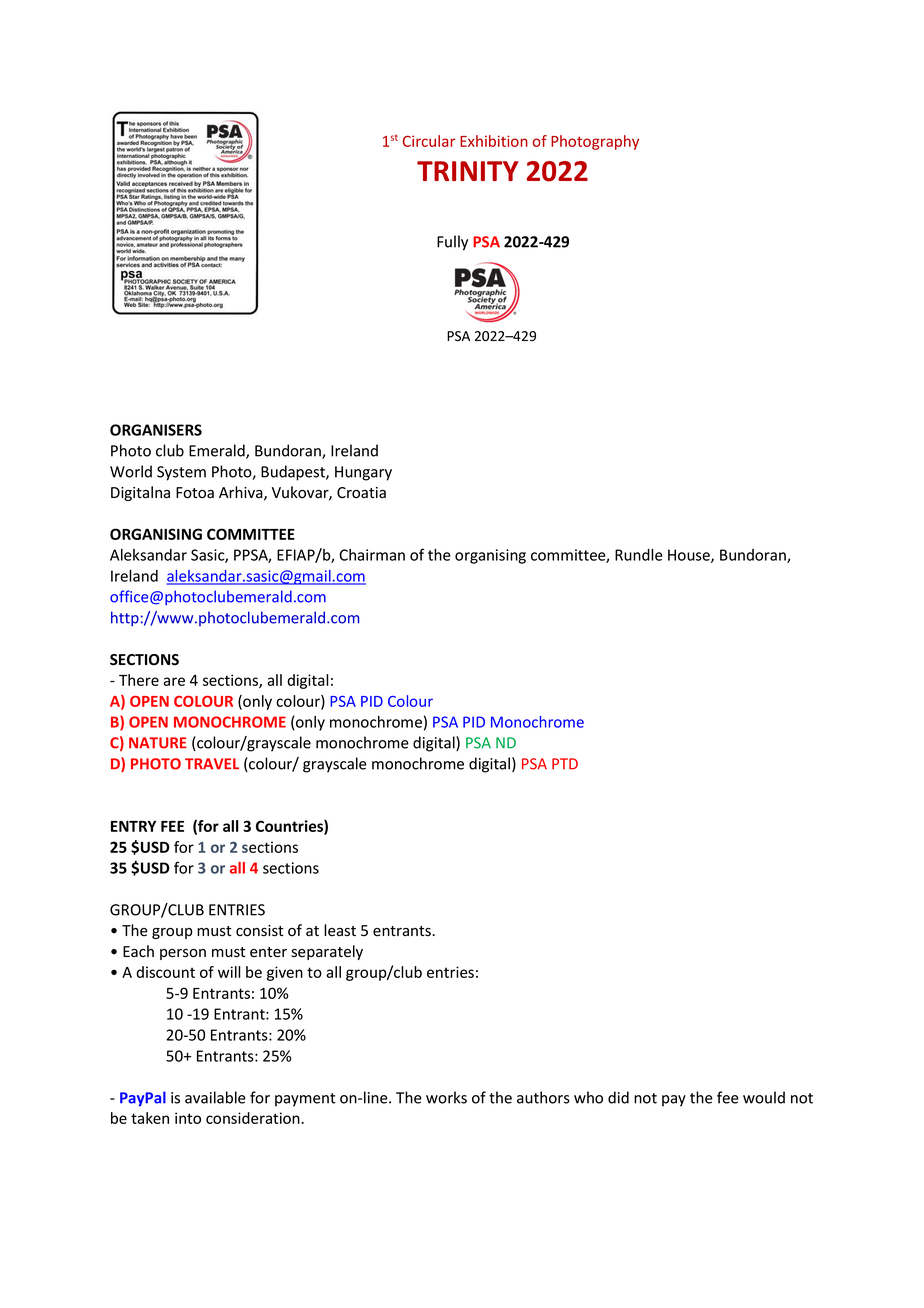 Image resolution: width=924 pixels, height=1308 pixels. Describe the element at coordinates (494, 141) in the page. I see `Exhibition` at that location.
